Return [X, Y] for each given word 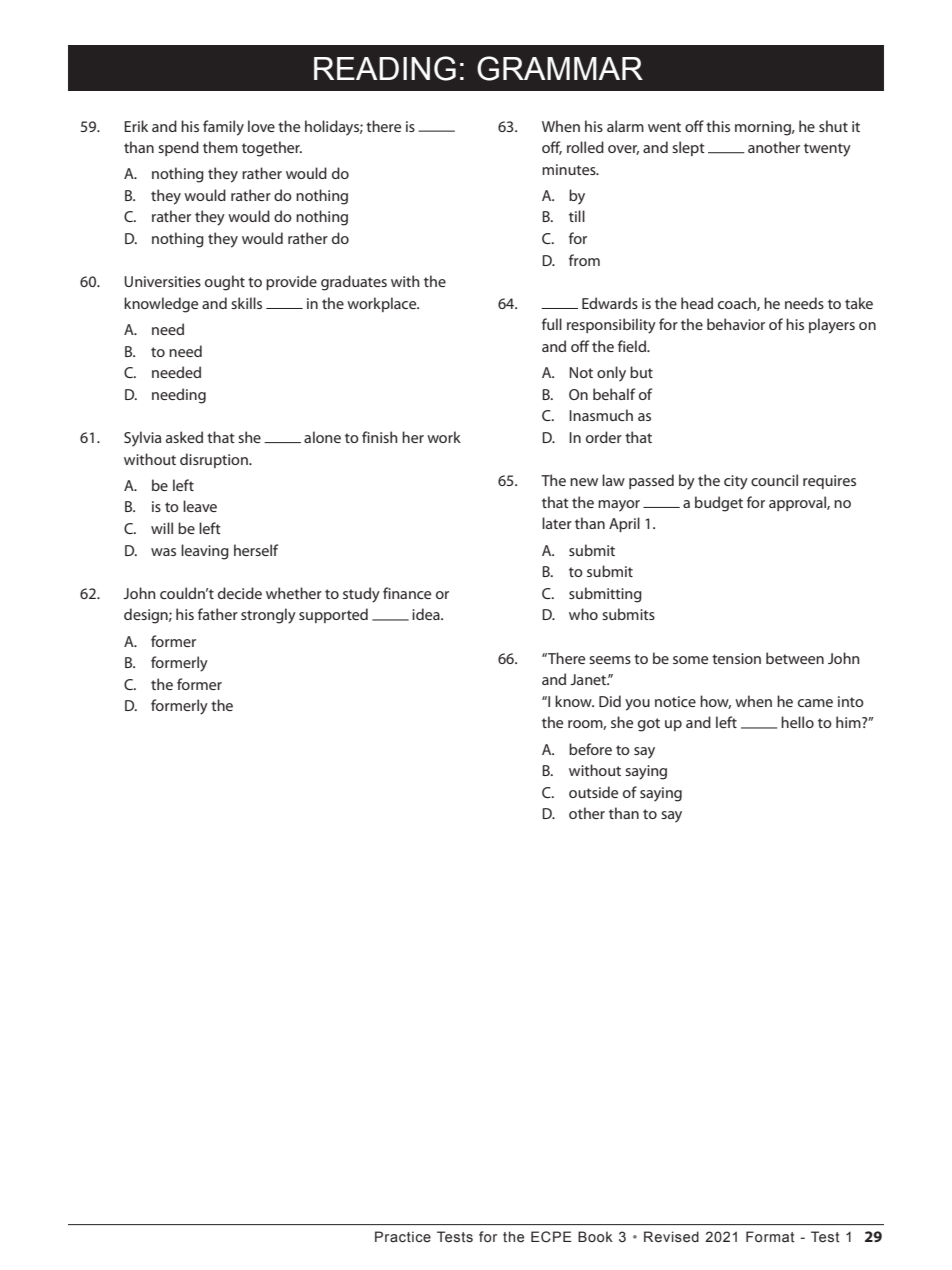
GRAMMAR [560, 68]
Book [595, 1236]
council [774, 480]
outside [593, 792]
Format [770, 1236]
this [718, 126]
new [584, 482]
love [261, 126]
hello [797, 722]
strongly [268, 616]
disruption [215, 460]
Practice [403, 1236]
